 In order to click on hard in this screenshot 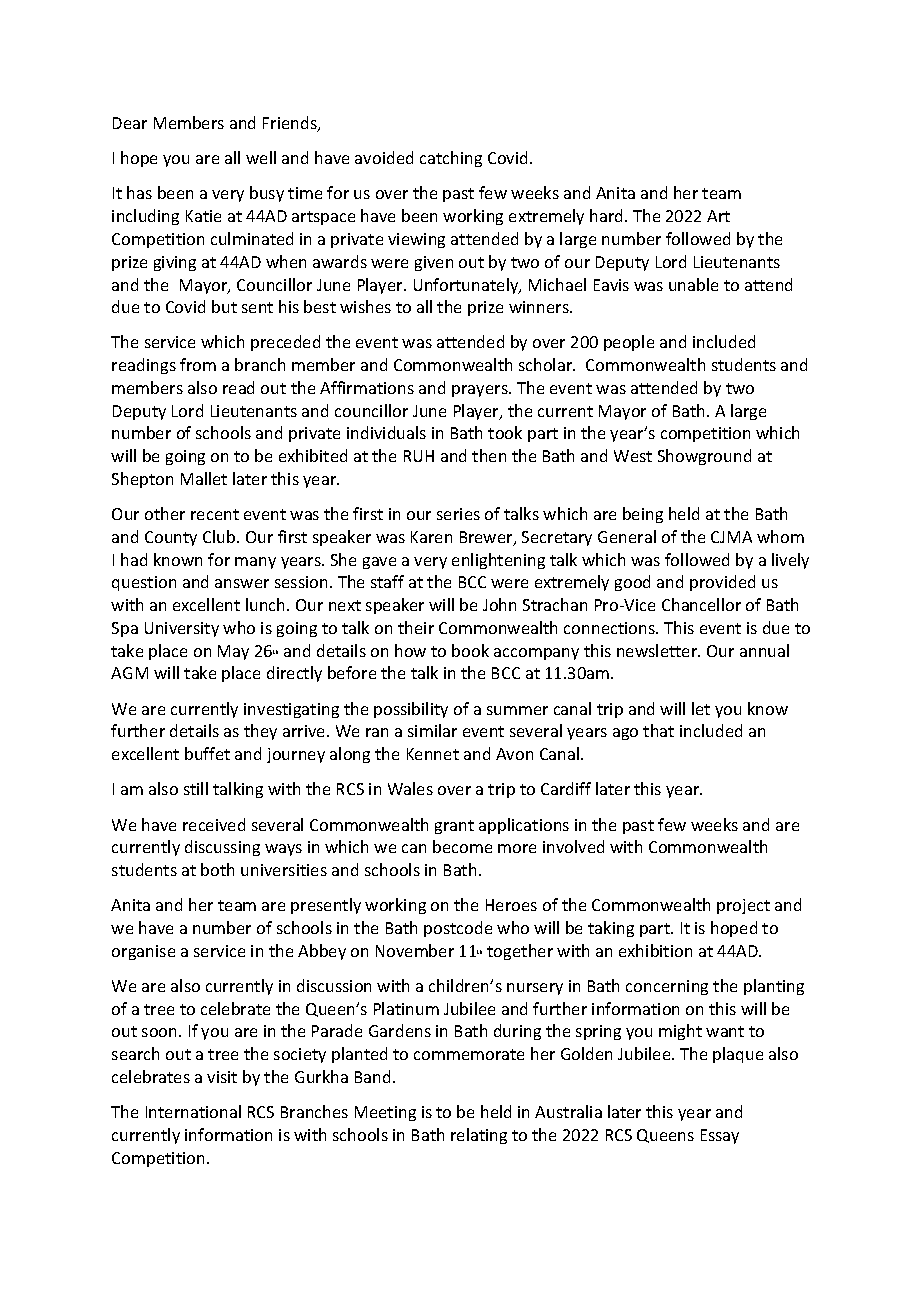, I will do `click(608, 215)`.
